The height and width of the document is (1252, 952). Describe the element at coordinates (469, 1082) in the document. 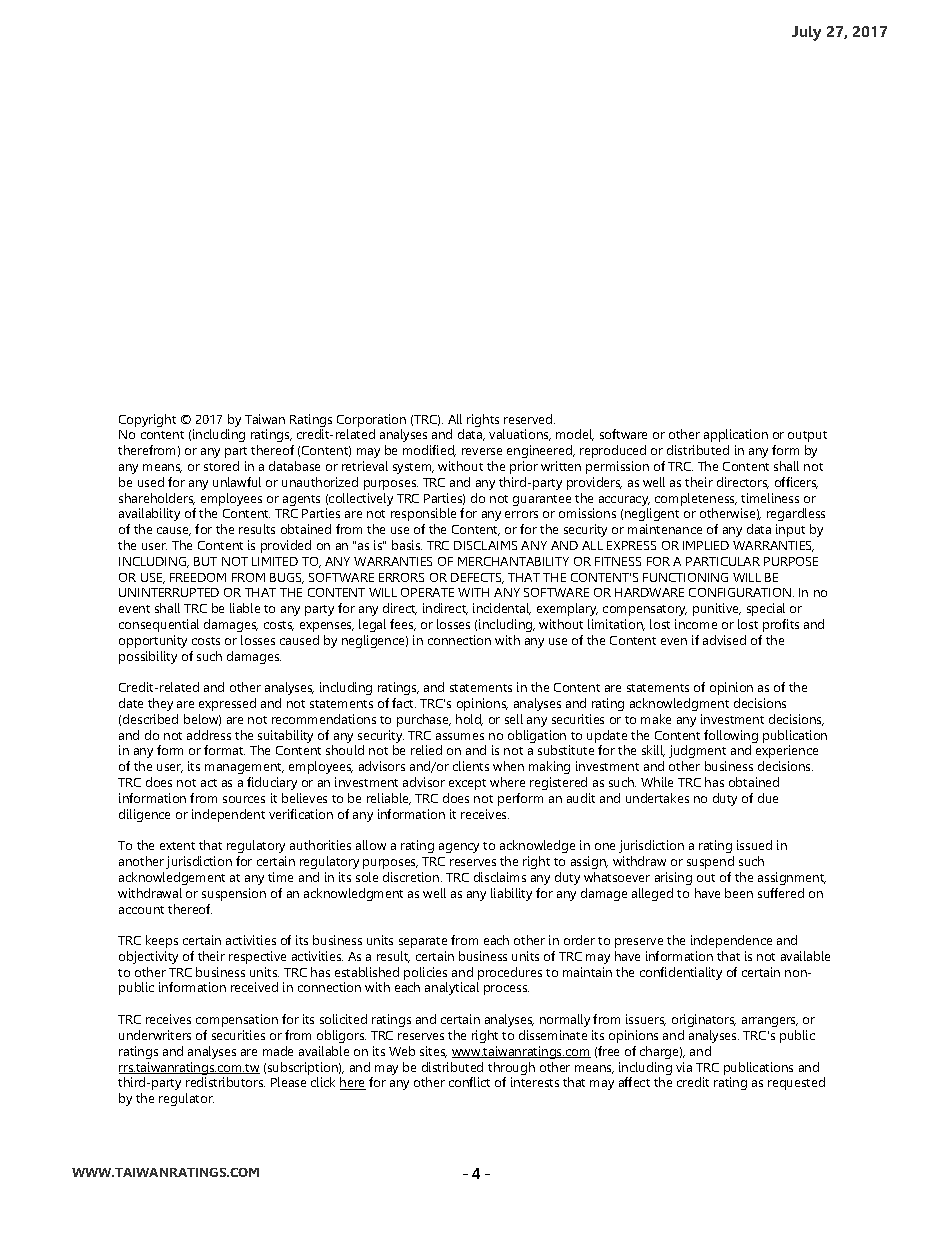

I see `conflict` at that location.
